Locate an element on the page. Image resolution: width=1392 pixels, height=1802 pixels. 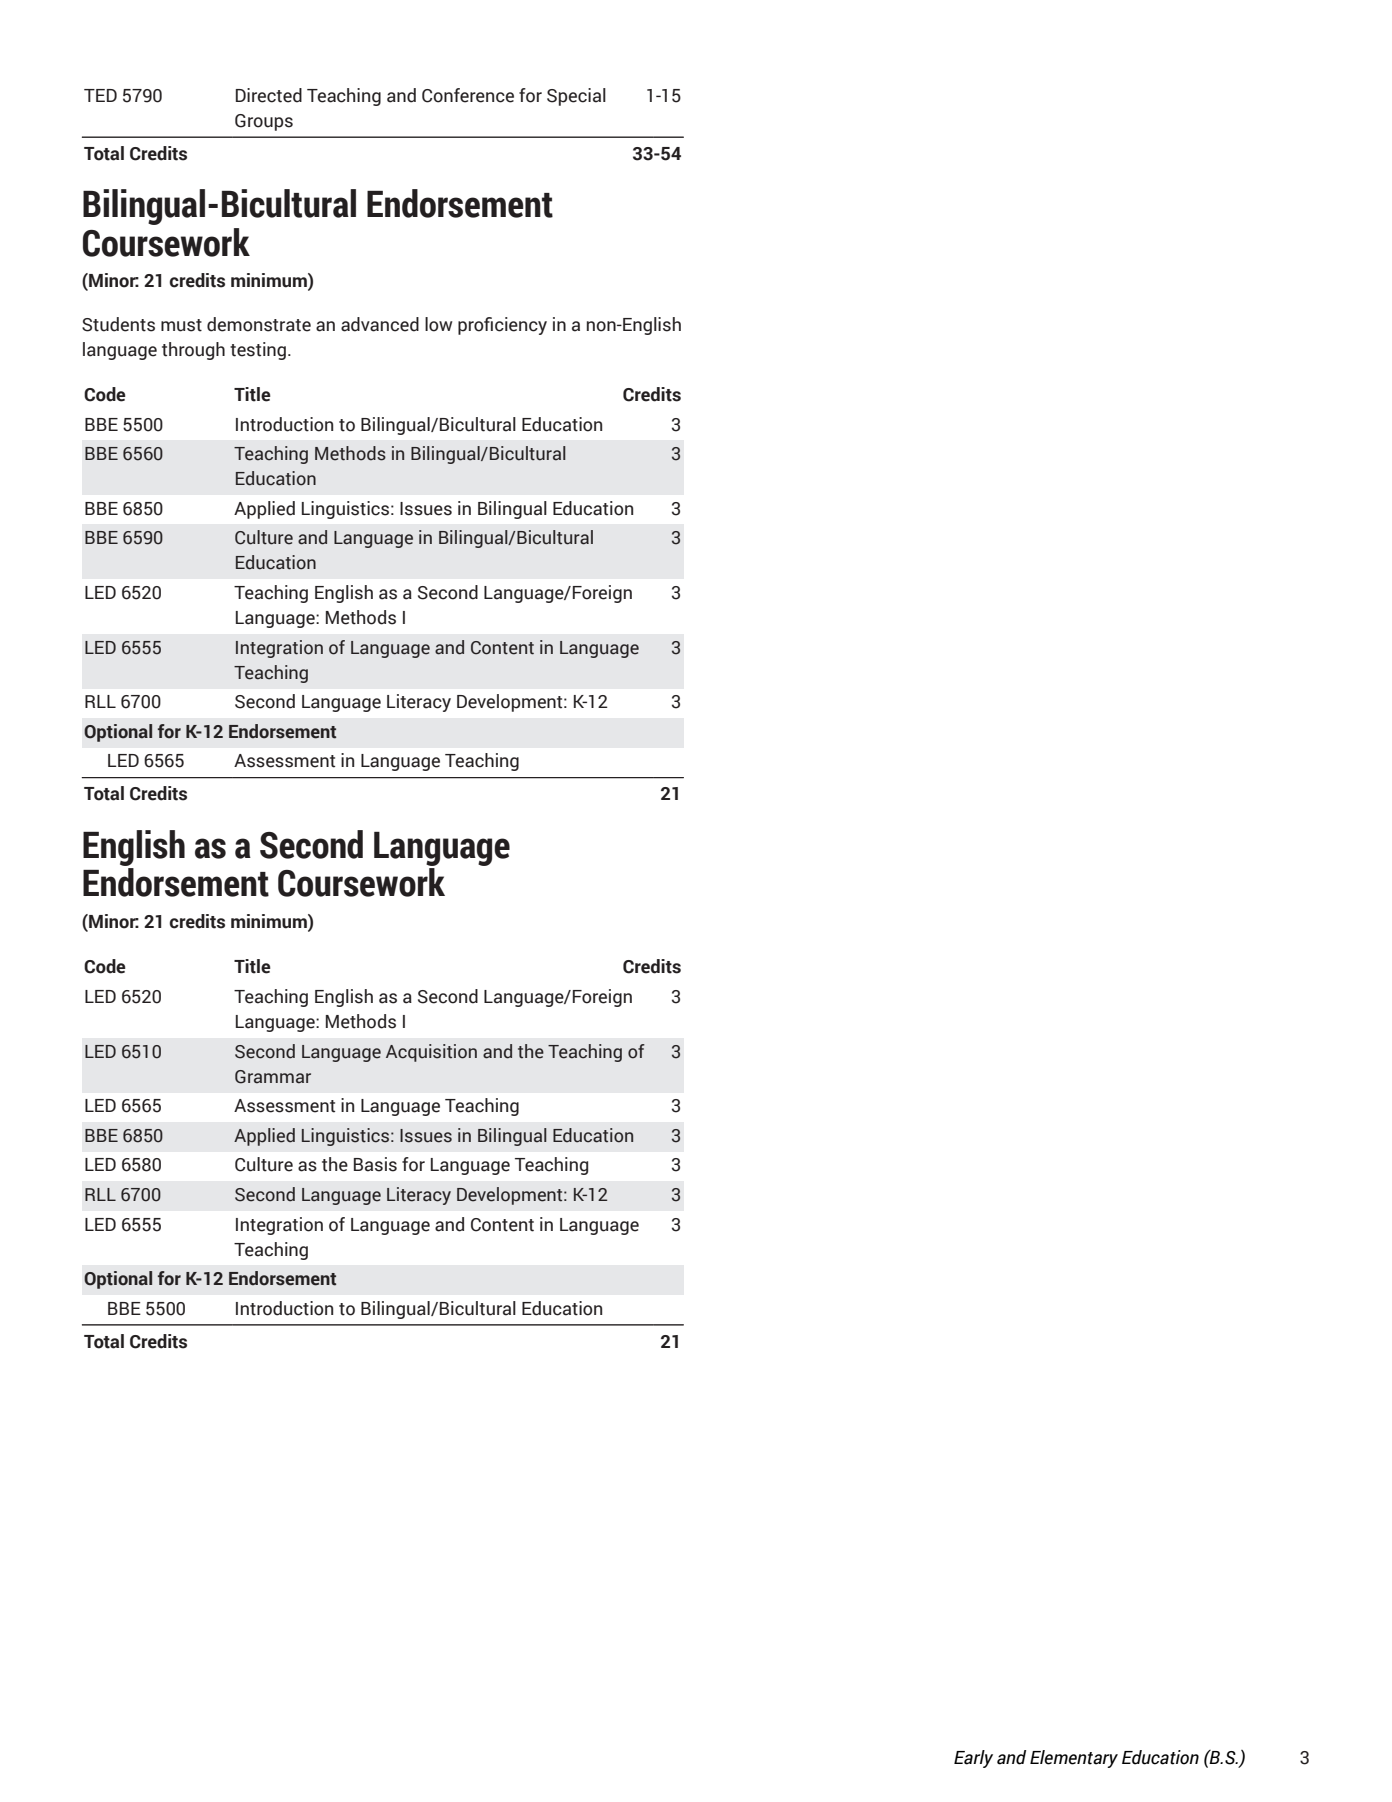
Elementary is located at coordinates (1074, 1759).
